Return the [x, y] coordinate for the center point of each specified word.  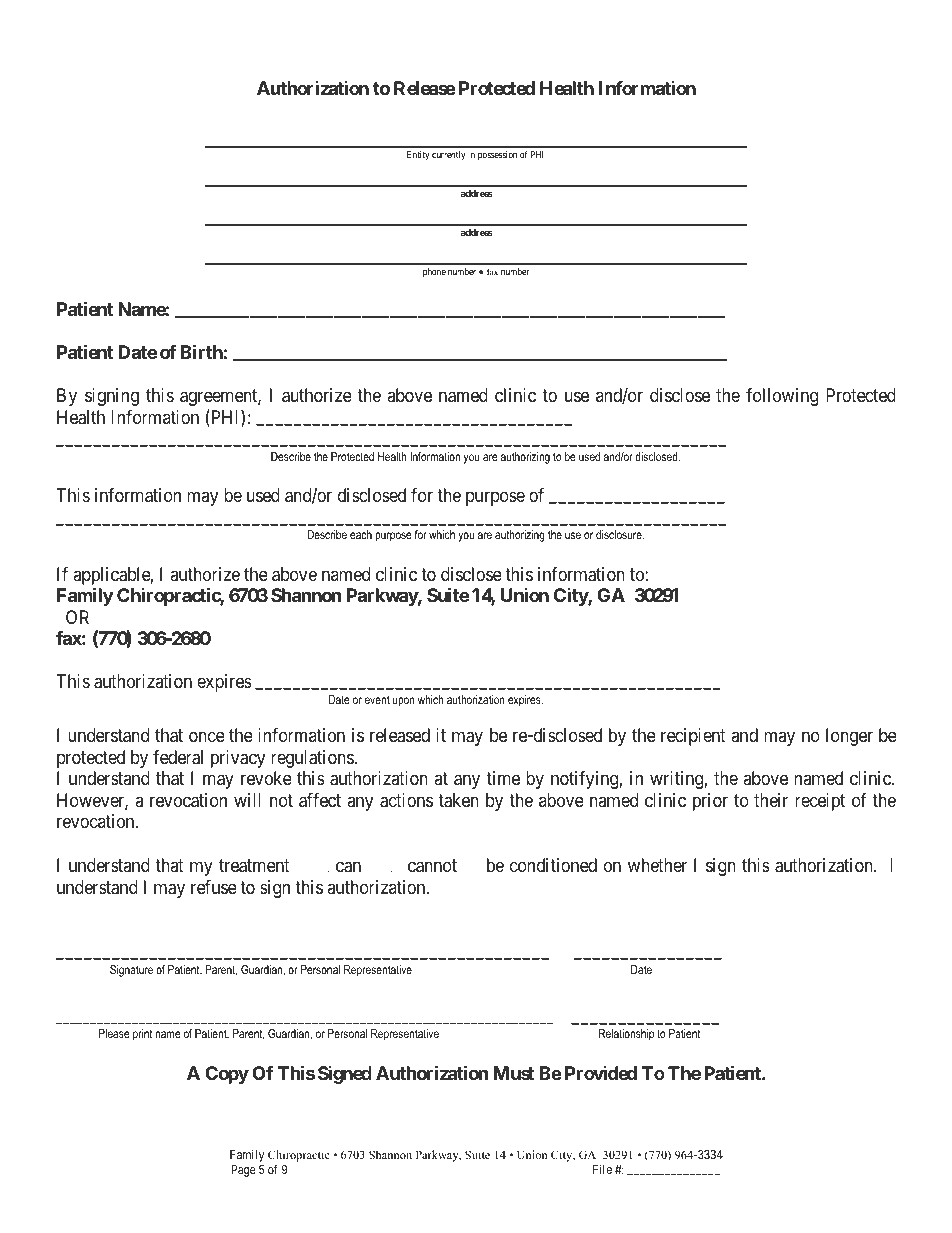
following [782, 397]
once [207, 737]
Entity [418, 155]
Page [244, 1171]
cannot [432, 866]
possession [497, 155]
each [361, 534]
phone [434, 272]
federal [178, 757]
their [771, 800]
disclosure [620, 534]
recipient [693, 737]
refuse [214, 887]
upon [404, 702]
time [503, 778]
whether [657, 865]
